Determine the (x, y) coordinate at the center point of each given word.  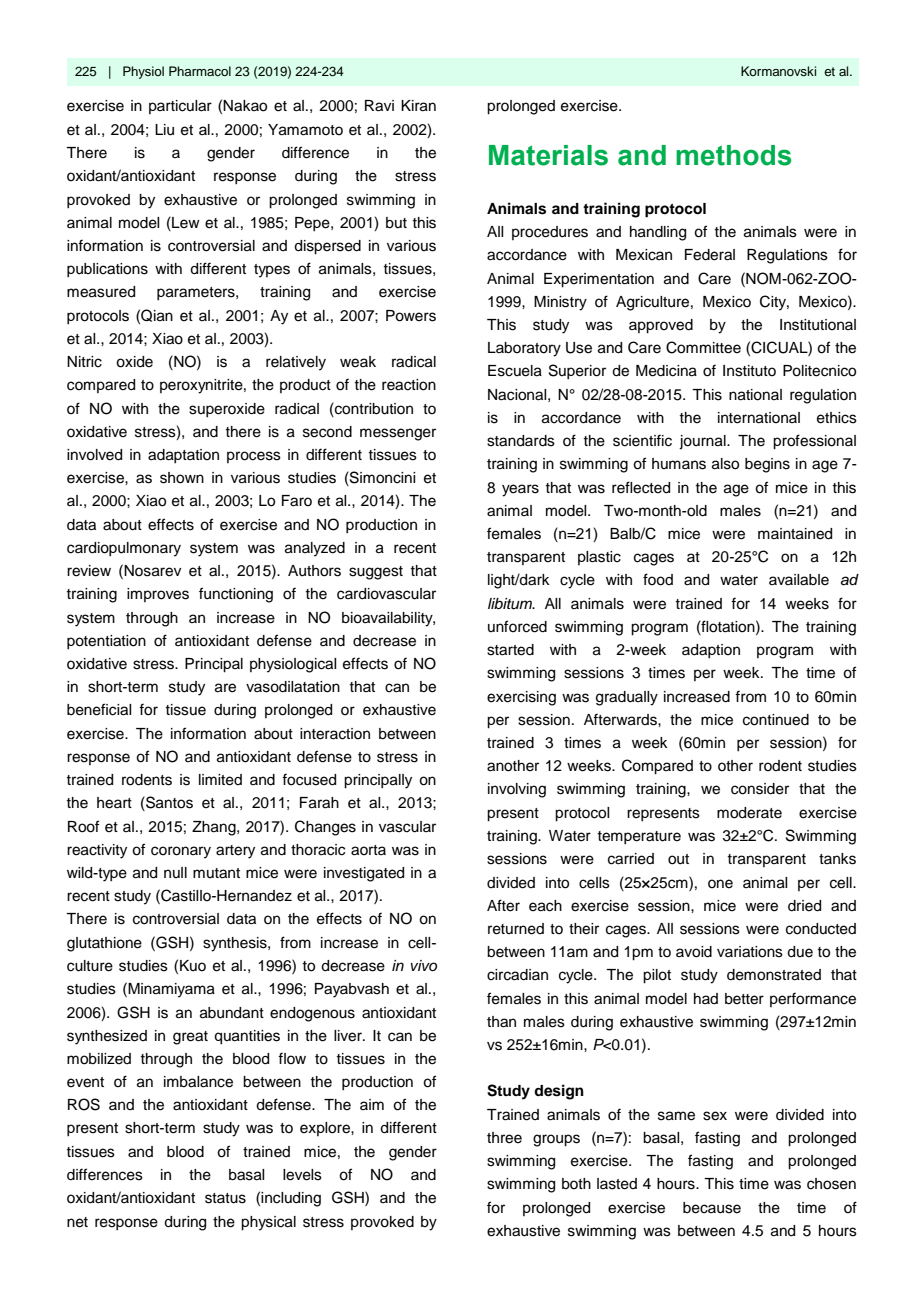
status (225, 1198)
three (504, 1138)
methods (733, 155)
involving (517, 790)
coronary (181, 852)
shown (182, 478)
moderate (749, 813)
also (725, 464)
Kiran (418, 106)
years (520, 490)
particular (180, 107)
